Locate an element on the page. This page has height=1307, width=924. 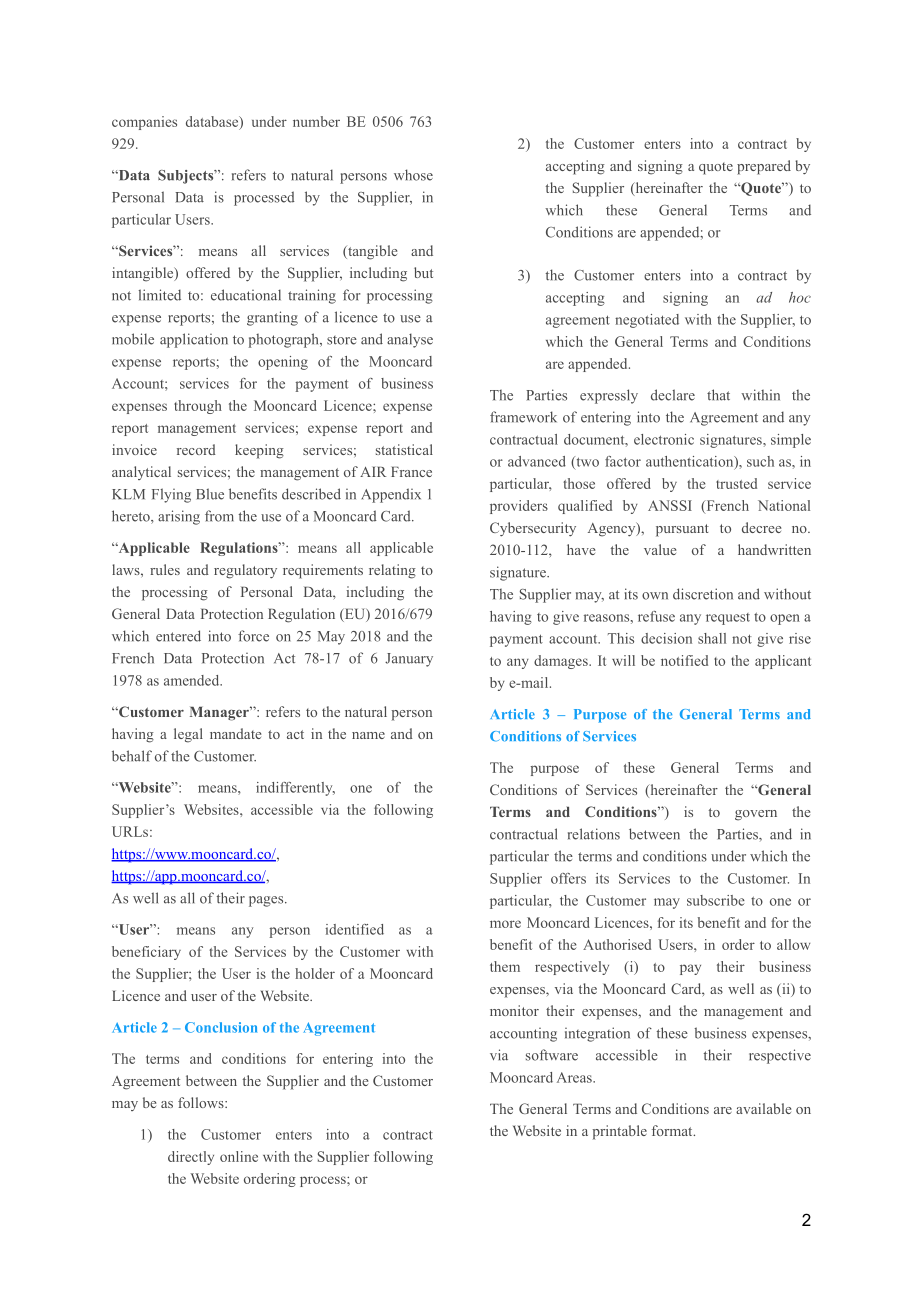
prepared is located at coordinates (764, 167).
